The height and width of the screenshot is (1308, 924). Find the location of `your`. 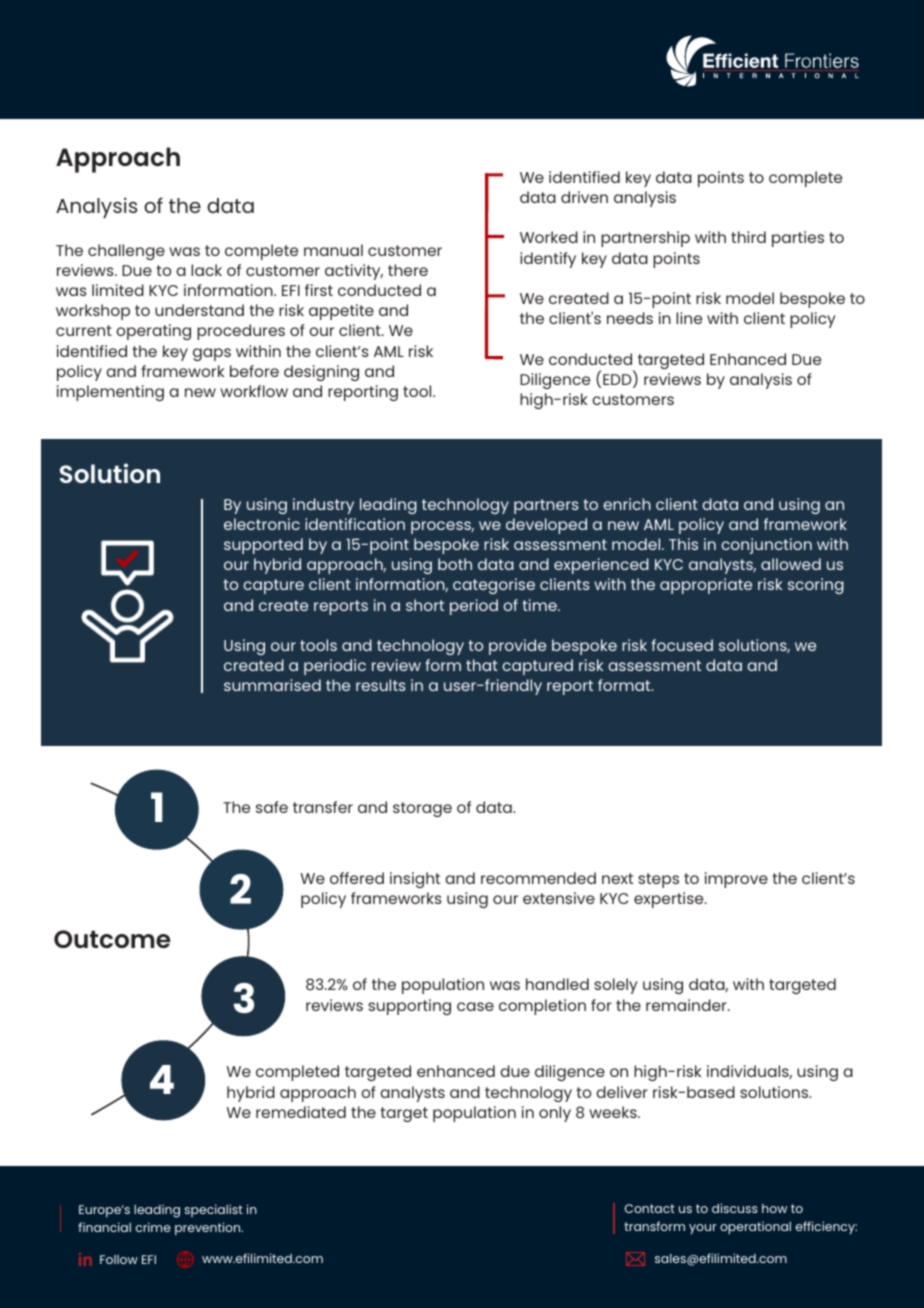

your is located at coordinates (703, 1229).
